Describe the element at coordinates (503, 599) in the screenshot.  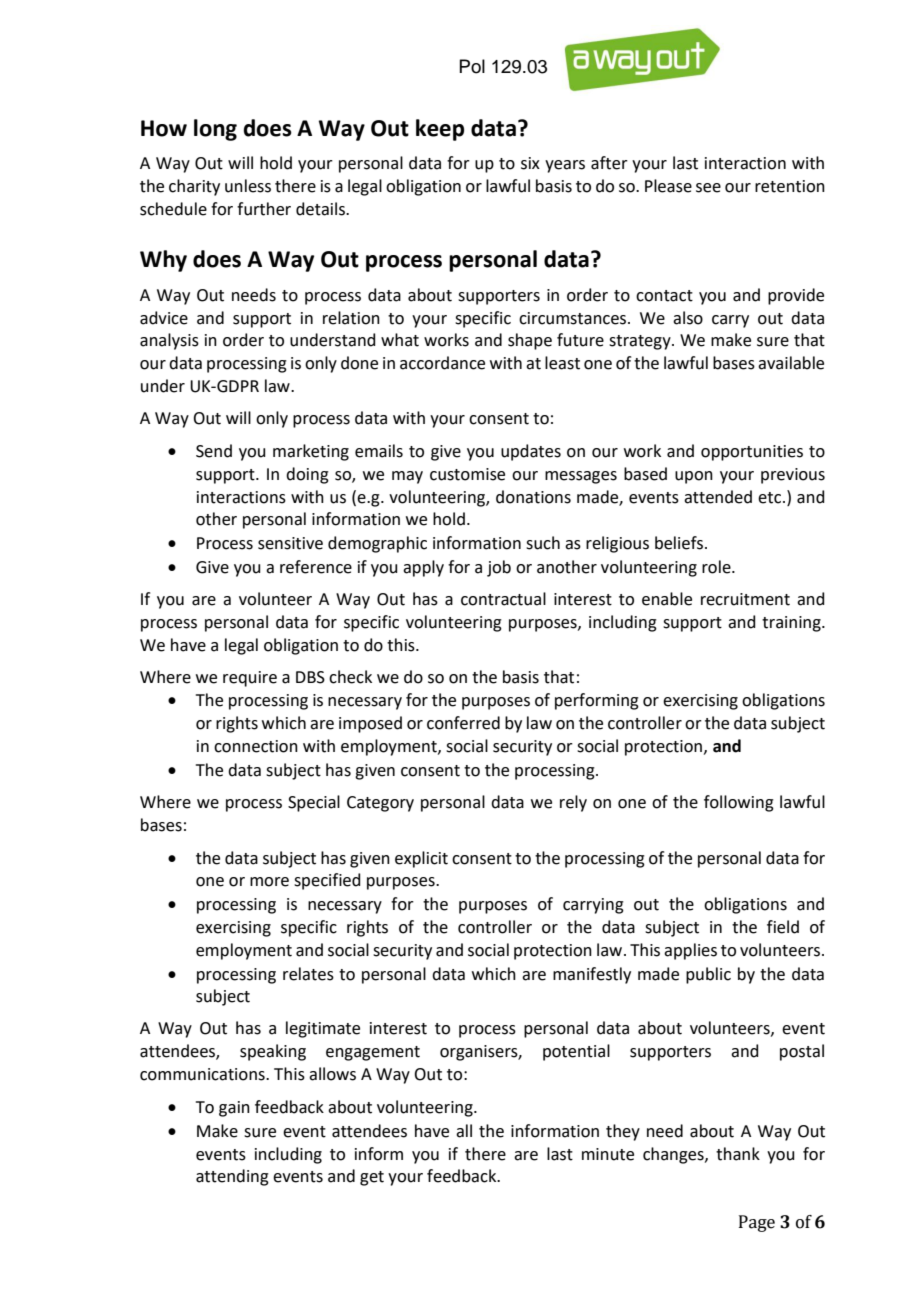
I see `contractual` at that location.
